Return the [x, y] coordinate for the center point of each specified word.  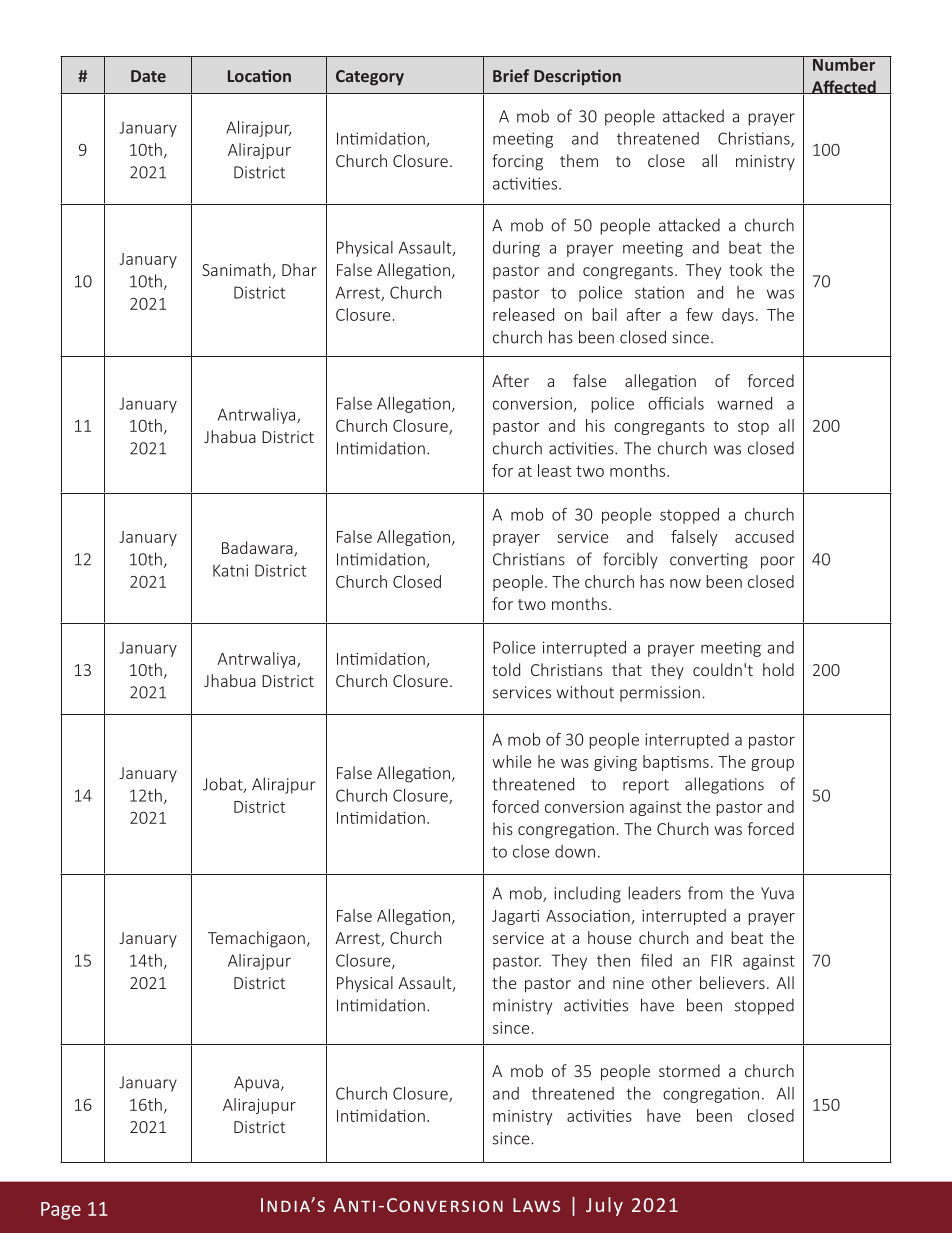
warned [744, 403]
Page [61, 1211]
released [523, 314]
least [554, 470]
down [575, 851]
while [511, 761]
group [772, 765]
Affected [844, 87]
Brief [511, 75]
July [604, 1206]
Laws [536, 1205]
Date [148, 76]
